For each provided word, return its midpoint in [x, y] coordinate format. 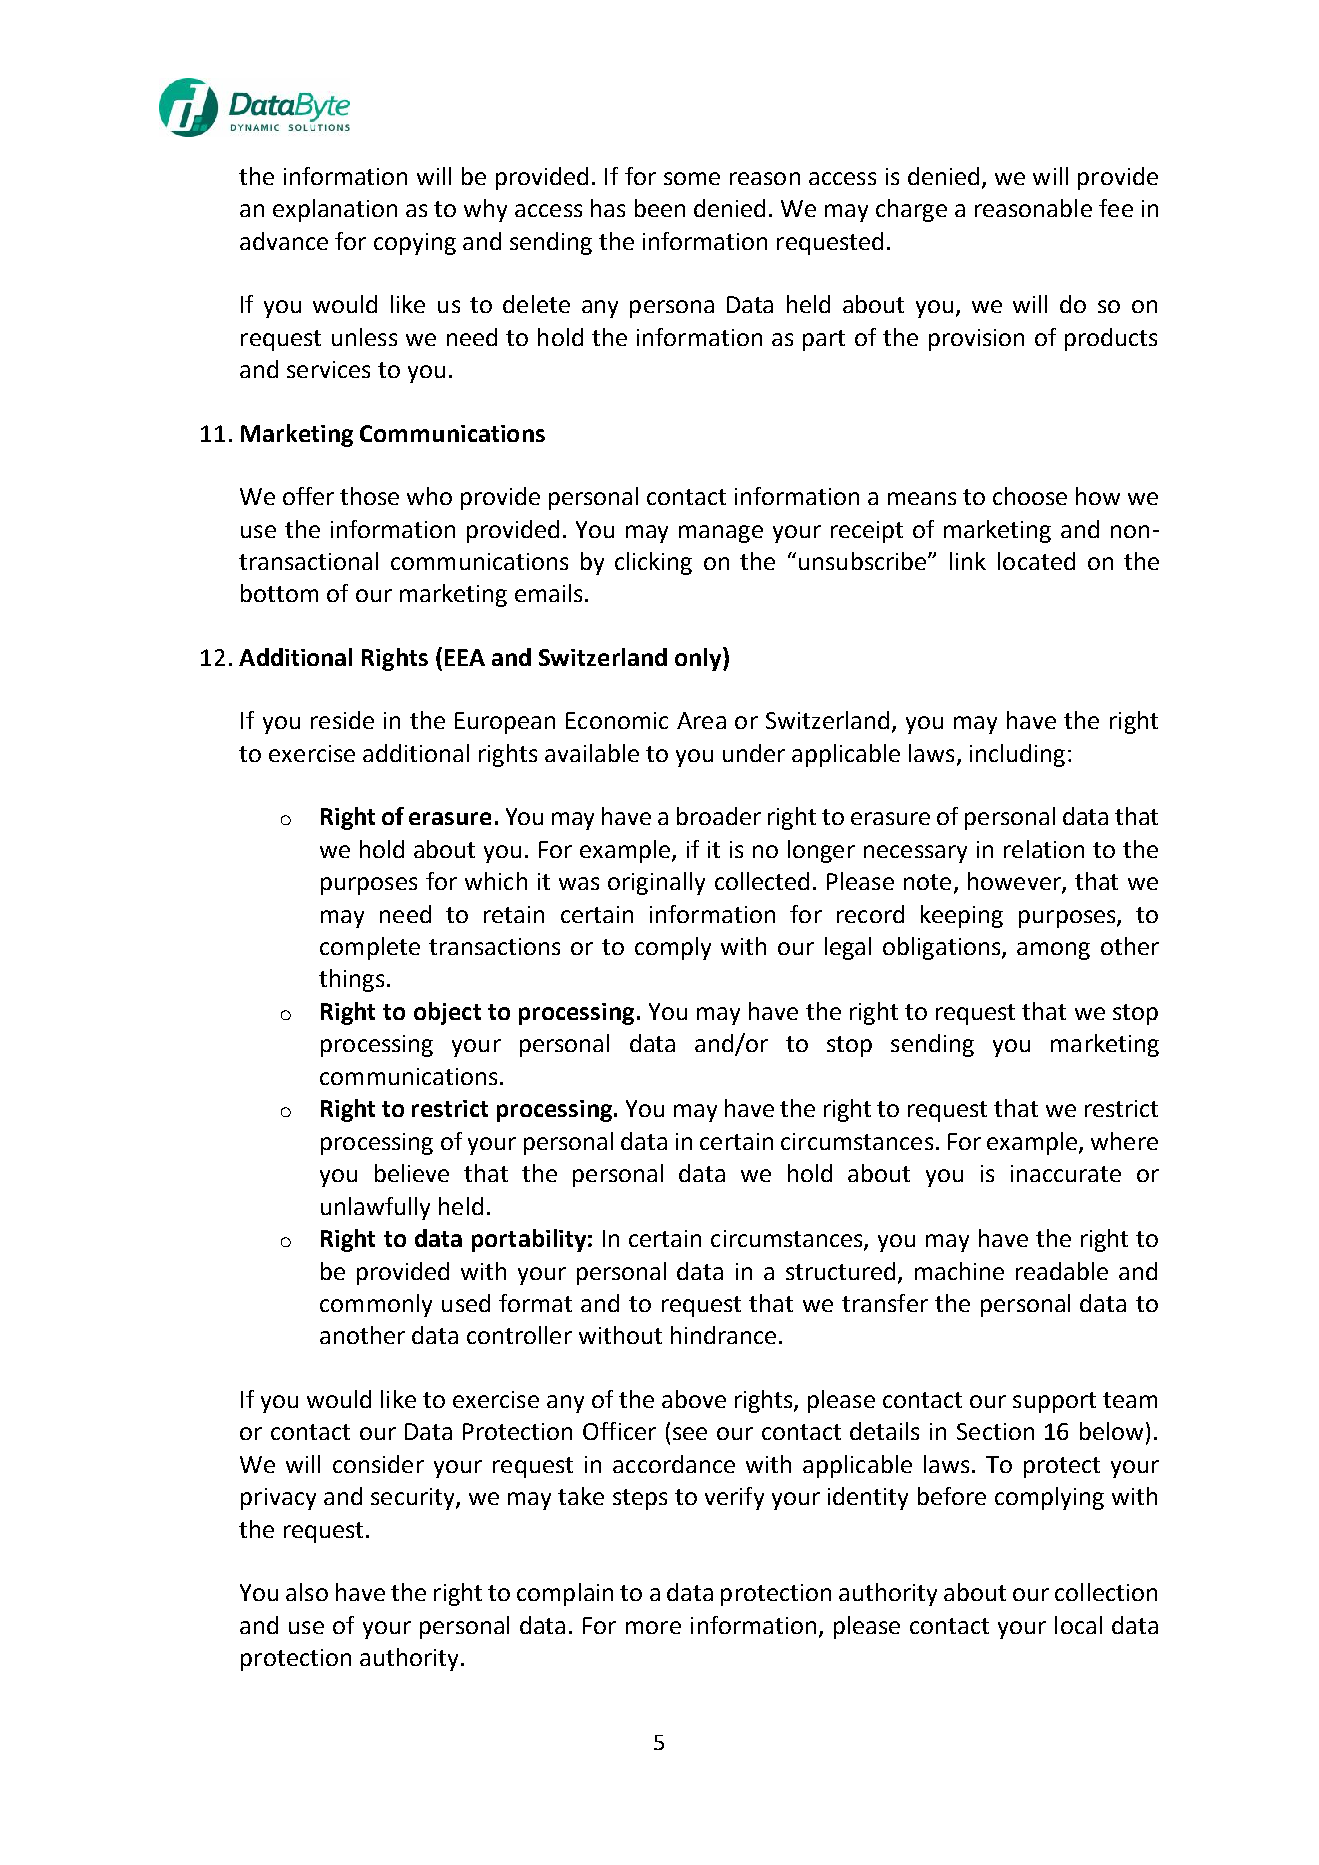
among [1053, 951]
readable [1062, 1271]
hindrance [723, 1335]
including [1017, 755]
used [466, 1303]
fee [1116, 208]
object [447, 1013]
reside [342, 720]
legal [848, 948]
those [369, 496]
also [307, 1592]
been [660, 208]
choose [1030, 496]
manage [721, 534]
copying [415, 244]
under [754, 753]
